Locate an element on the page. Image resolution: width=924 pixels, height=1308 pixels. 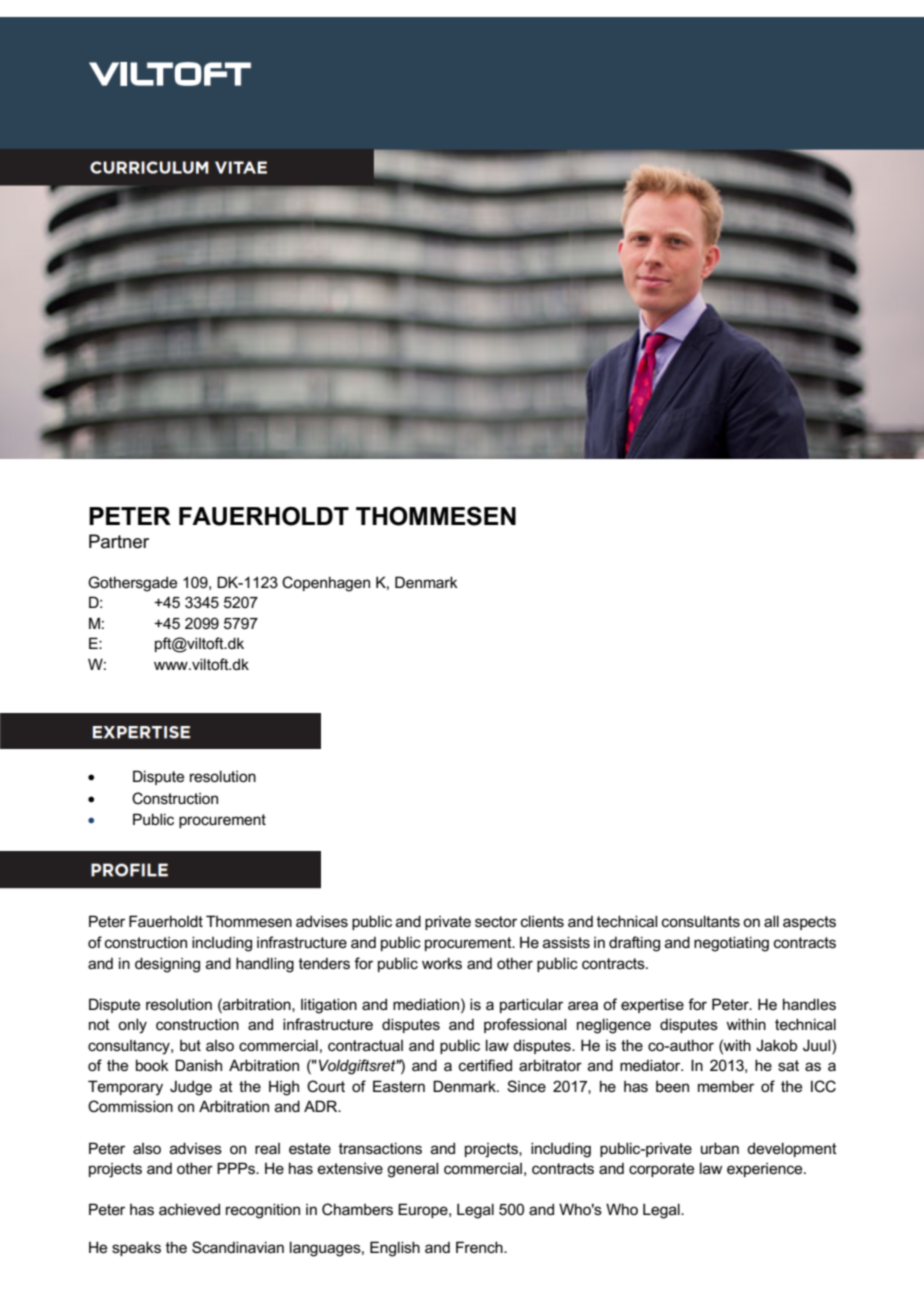
achieved is located at coordinates (189, 1209).
